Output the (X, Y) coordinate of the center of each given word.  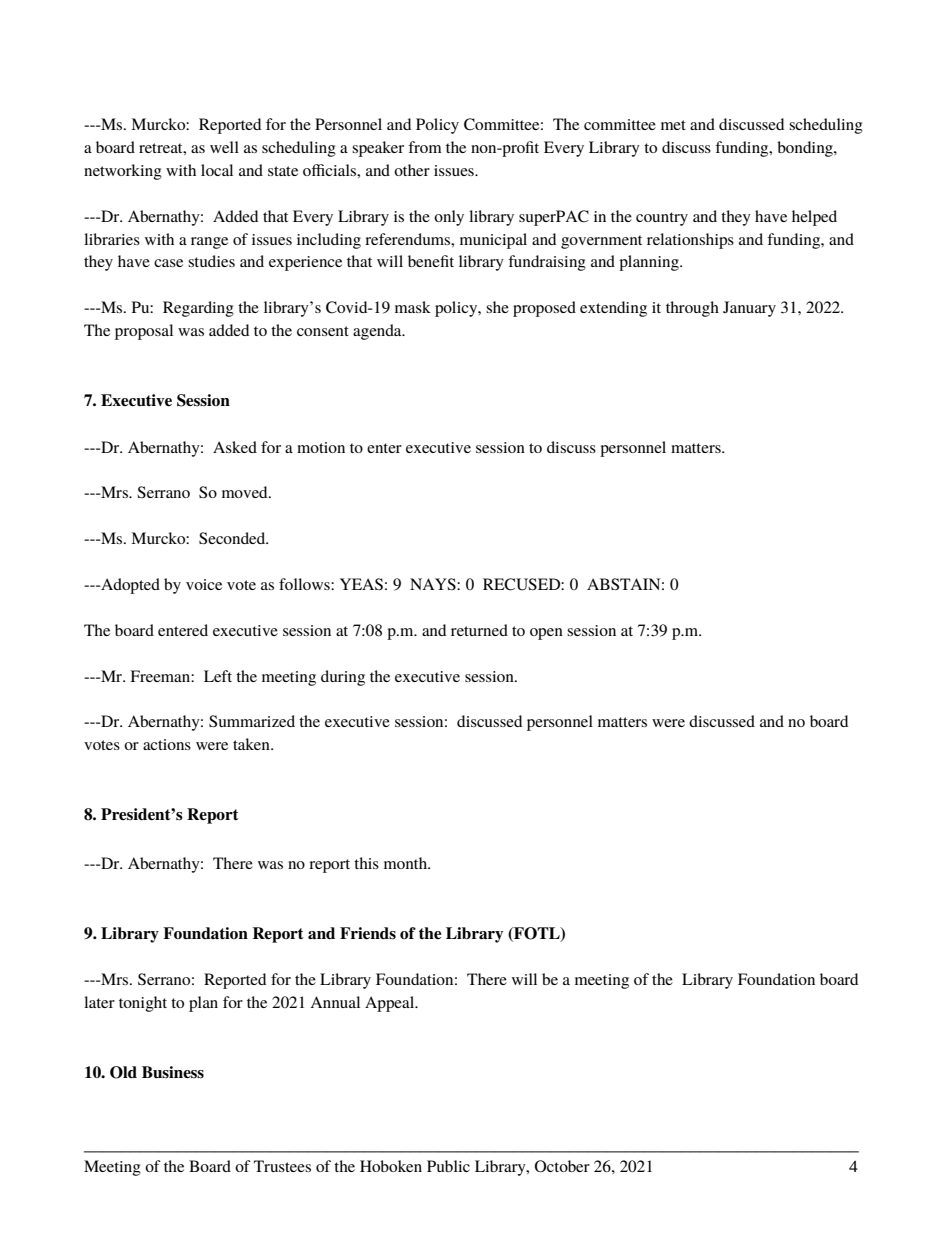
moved (246, 492)
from (425, 147)
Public (448, 1166)
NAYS (434, 584)
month (407, 863)
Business (173, 1072)
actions (167, 744)
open (546, 634)
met (673, 125)
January (749, 309)
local (217, 170)
